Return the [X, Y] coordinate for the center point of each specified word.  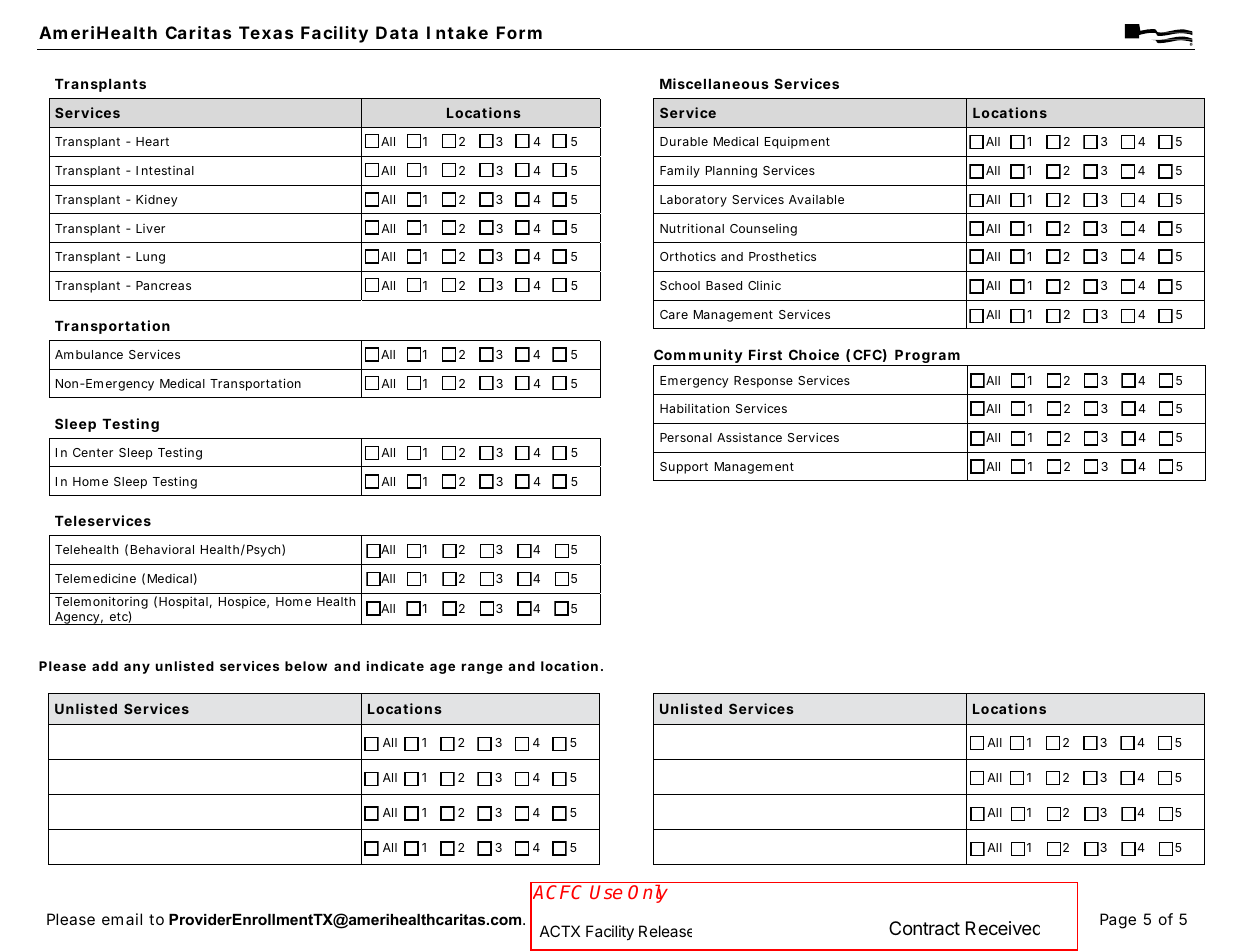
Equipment [797, 143]
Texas [266, 32]
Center [93, 452]
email [122, 919]
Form [519, 32]
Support [684, 468]
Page [1118, 921]
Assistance [749, 437]
